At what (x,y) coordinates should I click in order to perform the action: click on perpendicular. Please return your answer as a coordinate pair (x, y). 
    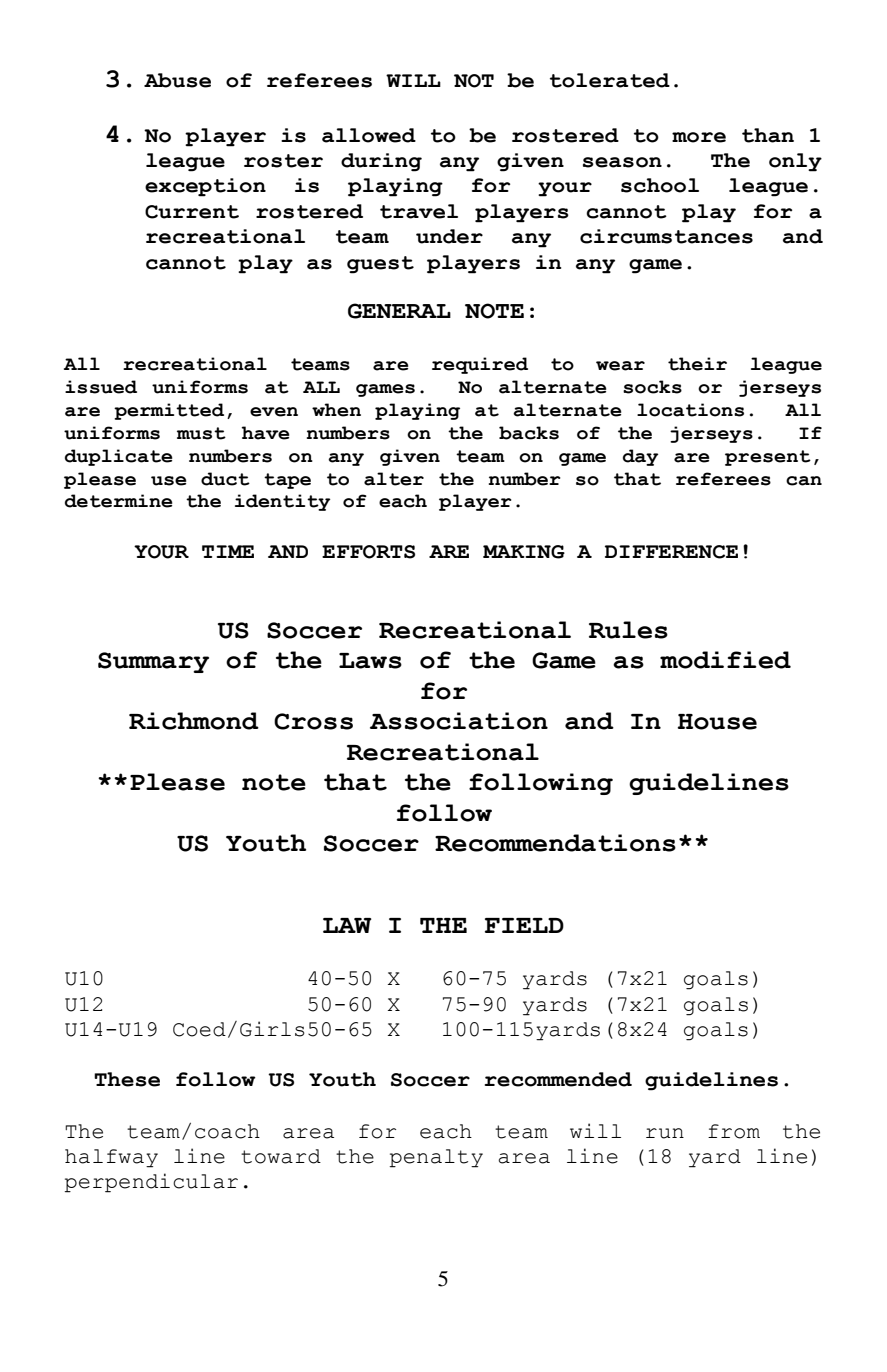
    Looking at the image, I should click on (151, 1183).
